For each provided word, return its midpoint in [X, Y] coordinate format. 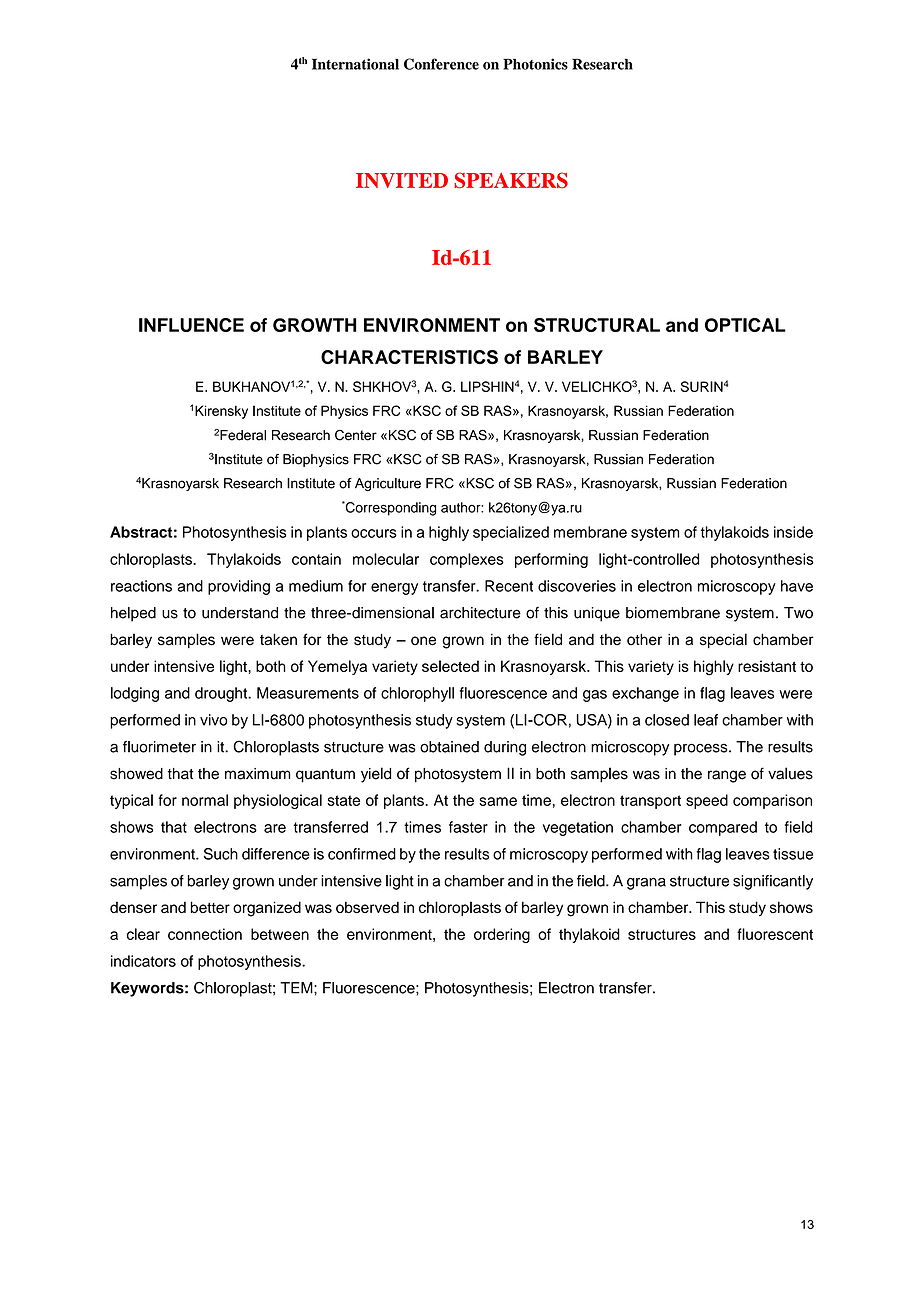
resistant [767, 666]
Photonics [535, 64]
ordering [502, 935]
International [355, 64]
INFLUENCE [191, 325]
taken [278, 639]
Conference [441, 64]
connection [205, 934]
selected [450, 666]
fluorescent [775, 934]
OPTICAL [745, 325]
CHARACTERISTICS [409, 357]
